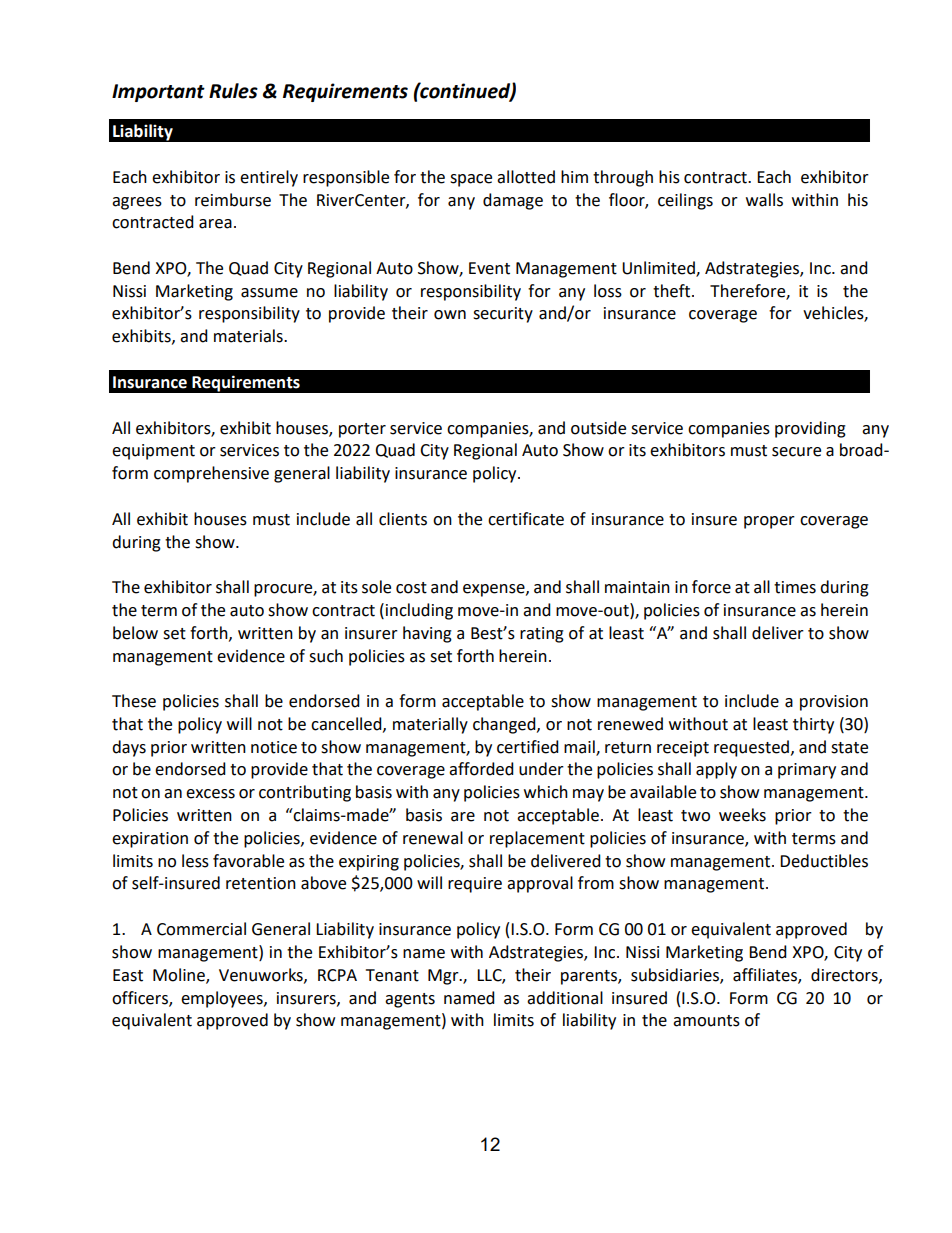 The image size is (952, 1233). Describe the element at coordinates (249, 336) in the screenshot. I see `materials` at that location.
